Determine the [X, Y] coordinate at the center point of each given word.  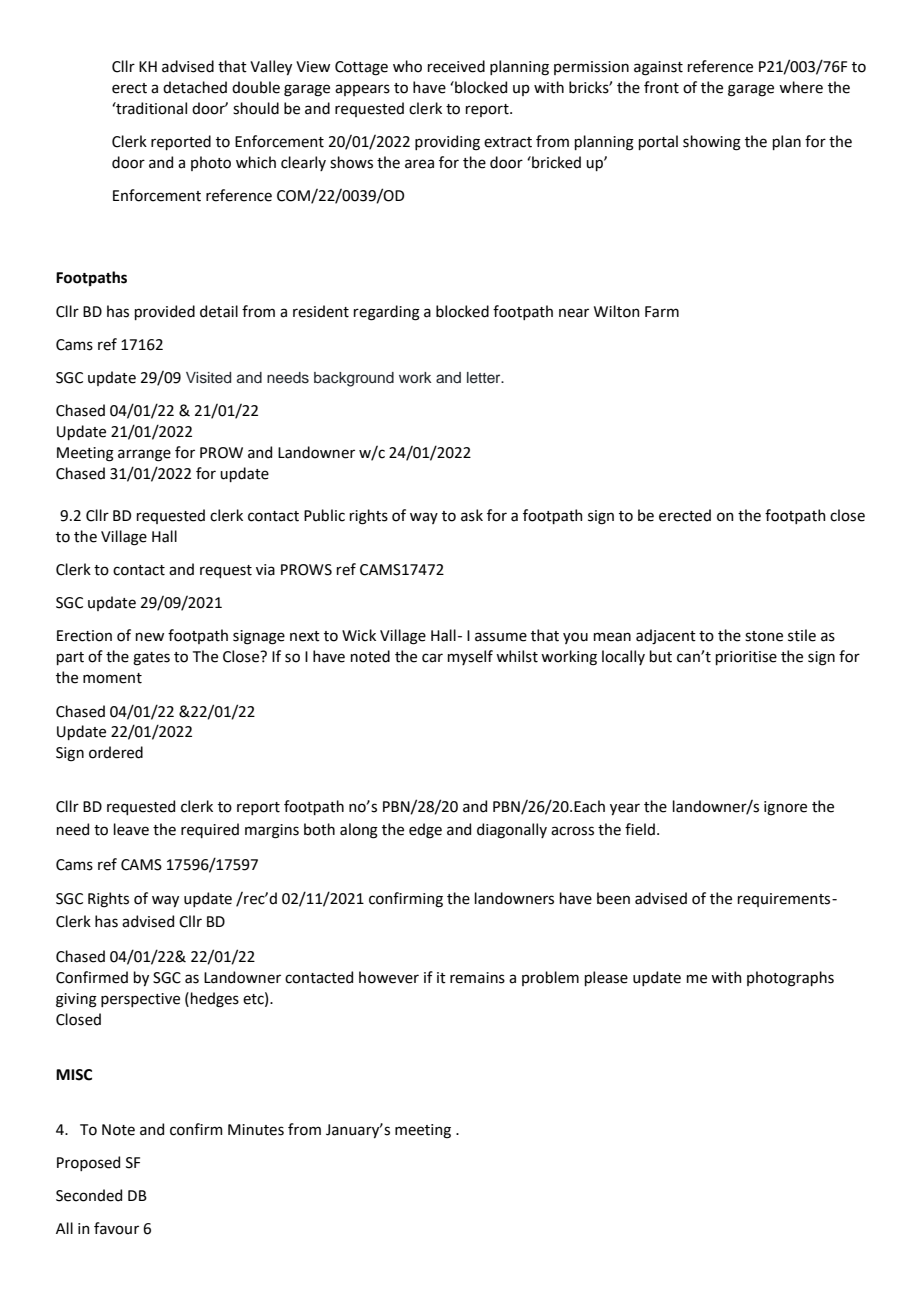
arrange [144, 455]
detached [195, 87]
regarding [387, 313]
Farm [662, 312]
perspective [140, 1000]
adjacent [666, 636]
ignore [785, 808]
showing [712, 143]
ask [472, 515]
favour [116, 1228]
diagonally [512, 831]
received [456, 66]
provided [165, 312]
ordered [116, 752]
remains [477, 978]
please [606, 978]
